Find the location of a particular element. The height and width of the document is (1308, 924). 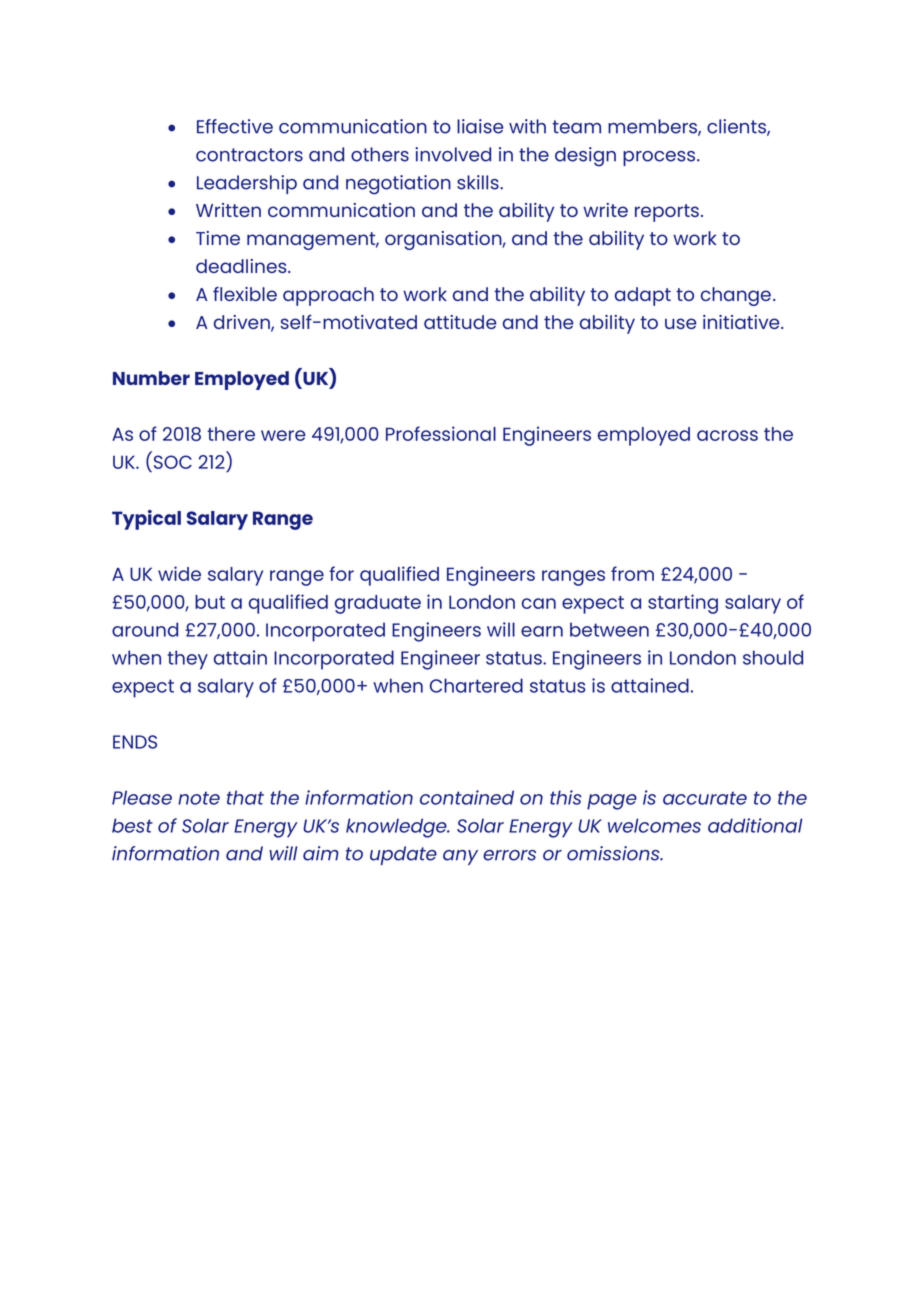

process is located at coordinates (660, 158).
